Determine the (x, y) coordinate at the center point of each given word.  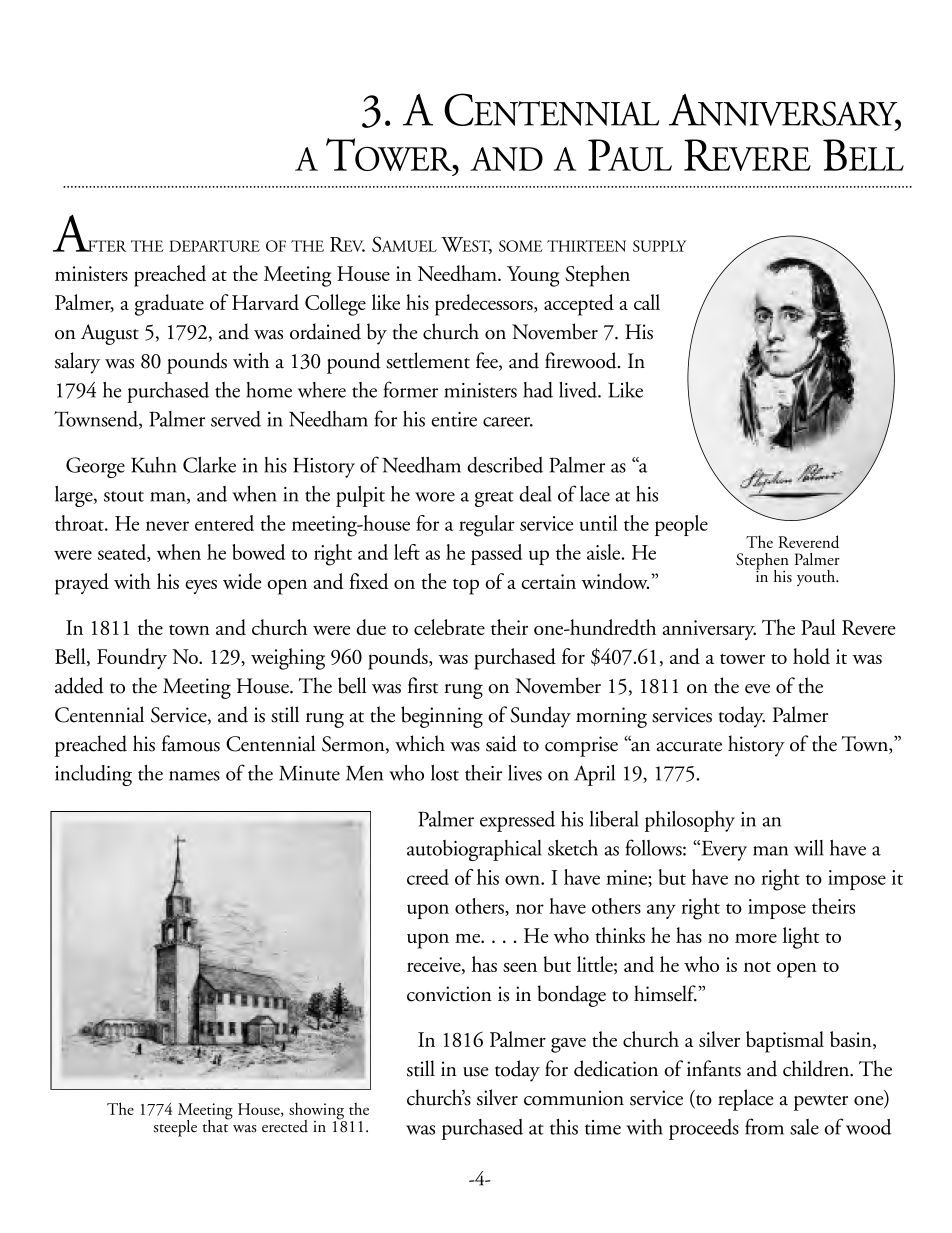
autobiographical (474, 850)
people (681, 525)
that (217, 1125)
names (194, 776)
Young (533, 276)
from (764, 1126)
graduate (169, 305)
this (564, 1127)
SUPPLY (659, 246)
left (407, 552)
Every (723, 850)
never (167, 526)
